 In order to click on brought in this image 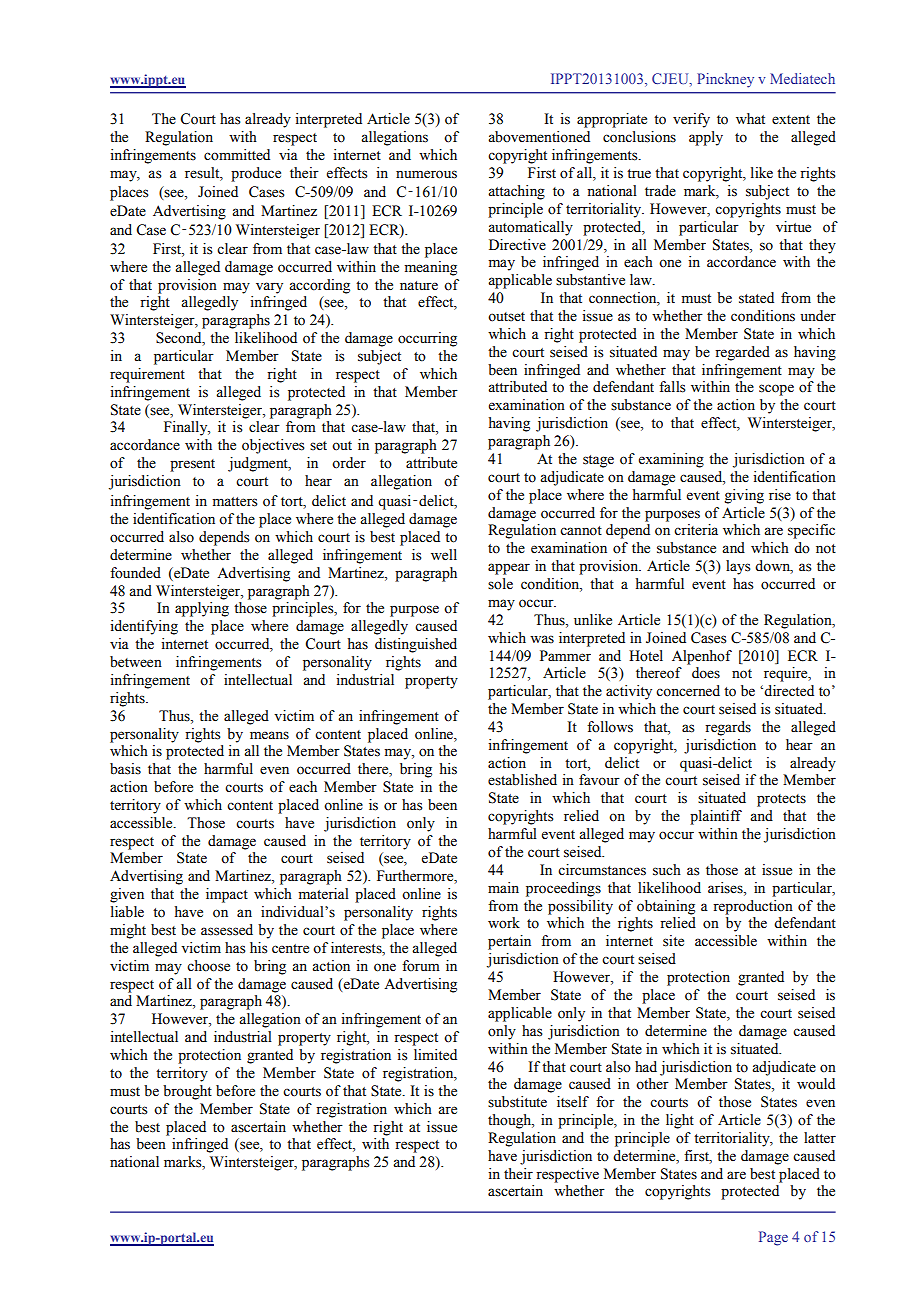, I will do `click(187, 1092)`.
